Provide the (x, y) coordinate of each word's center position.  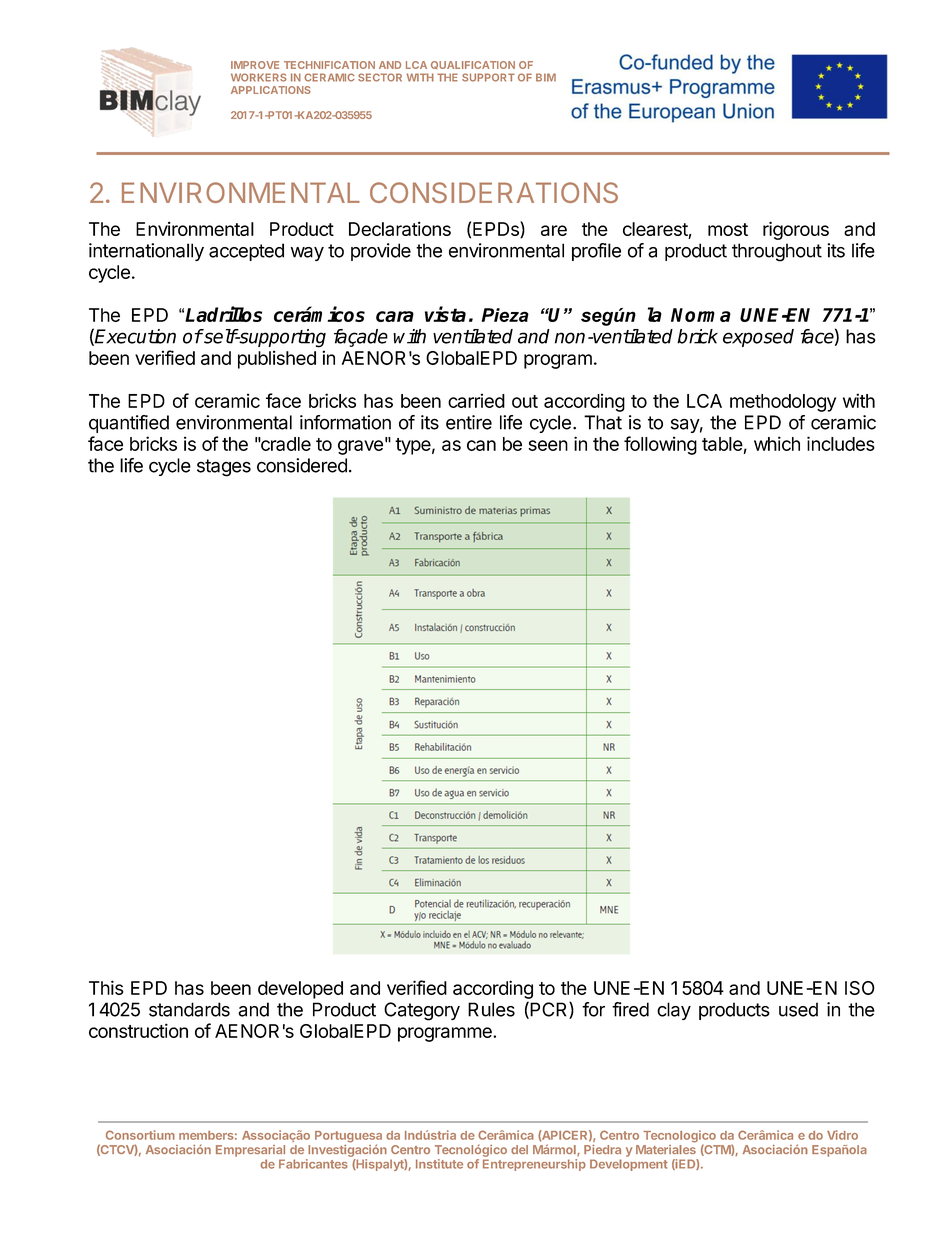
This (106, 987)
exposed (758, 338)
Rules (491, 1009)
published (277, 359)
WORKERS (259, 77)
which (777, 443)
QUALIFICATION (473, 65)
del (519, 1149)
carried (476, 400)
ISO (860, 988)
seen (548, 445)
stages (224, 468)
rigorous (796, 230)
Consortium (140, 1135)
